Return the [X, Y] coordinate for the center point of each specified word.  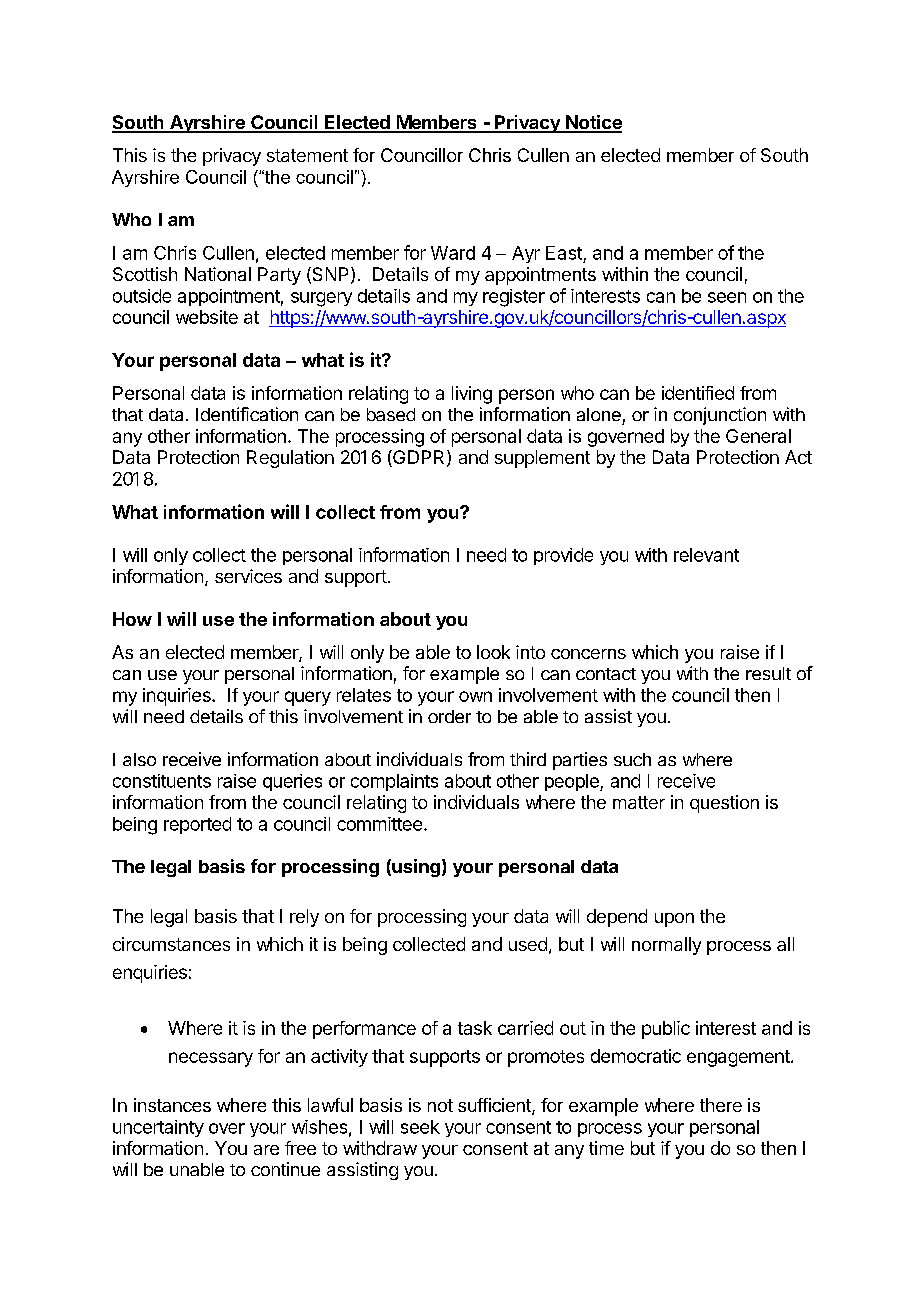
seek [420, 1127]
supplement [542, 459]
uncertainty [158, 1128]
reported [197, 825]
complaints [394, 782]
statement [307, 155]
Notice [593, 123]
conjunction [720, 416]
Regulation [290, 459]
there [721, 1105]
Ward [453, 253]
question [724, 804]
